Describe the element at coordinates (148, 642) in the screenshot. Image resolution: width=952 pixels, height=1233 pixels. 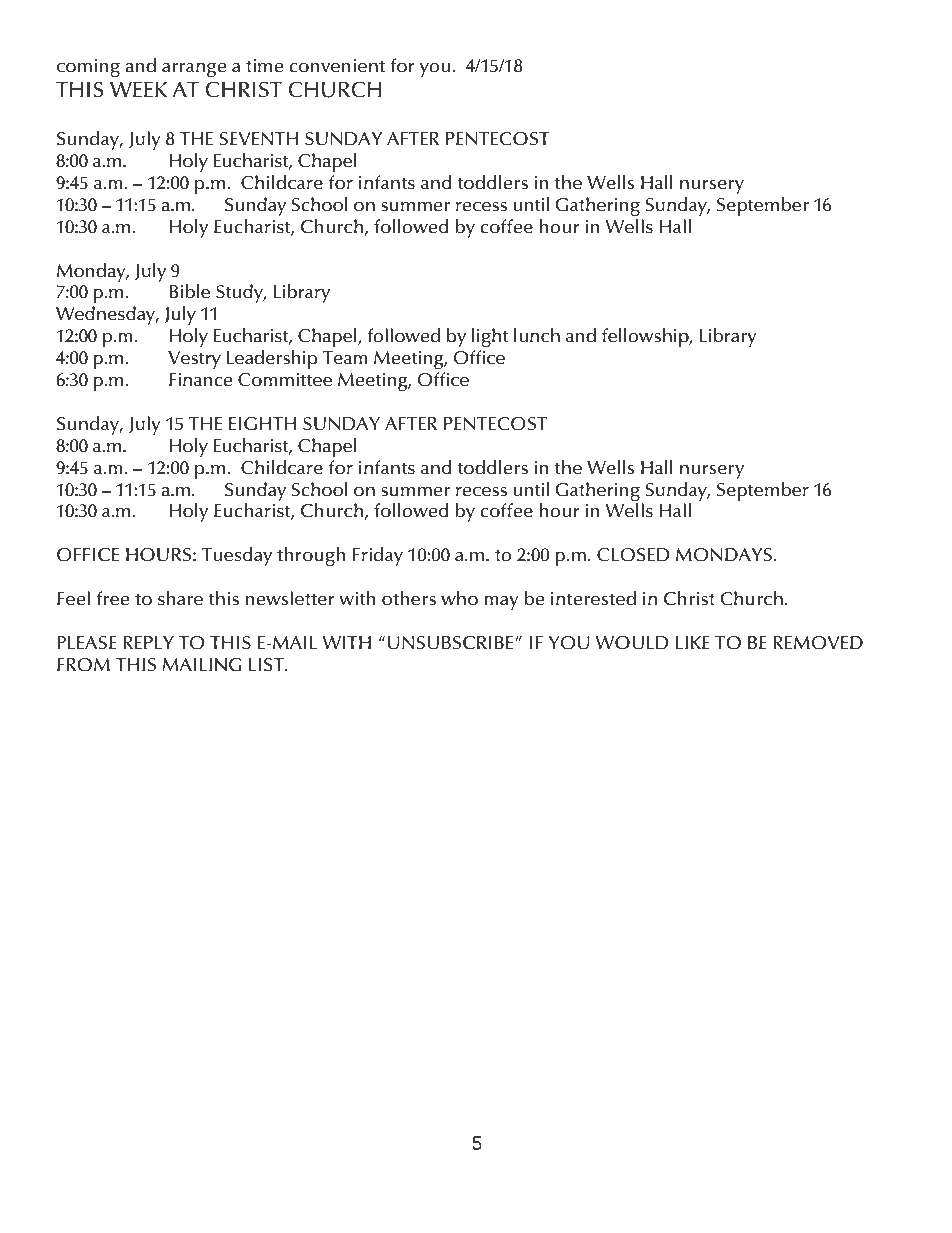
I see `REPLY` at that location.
